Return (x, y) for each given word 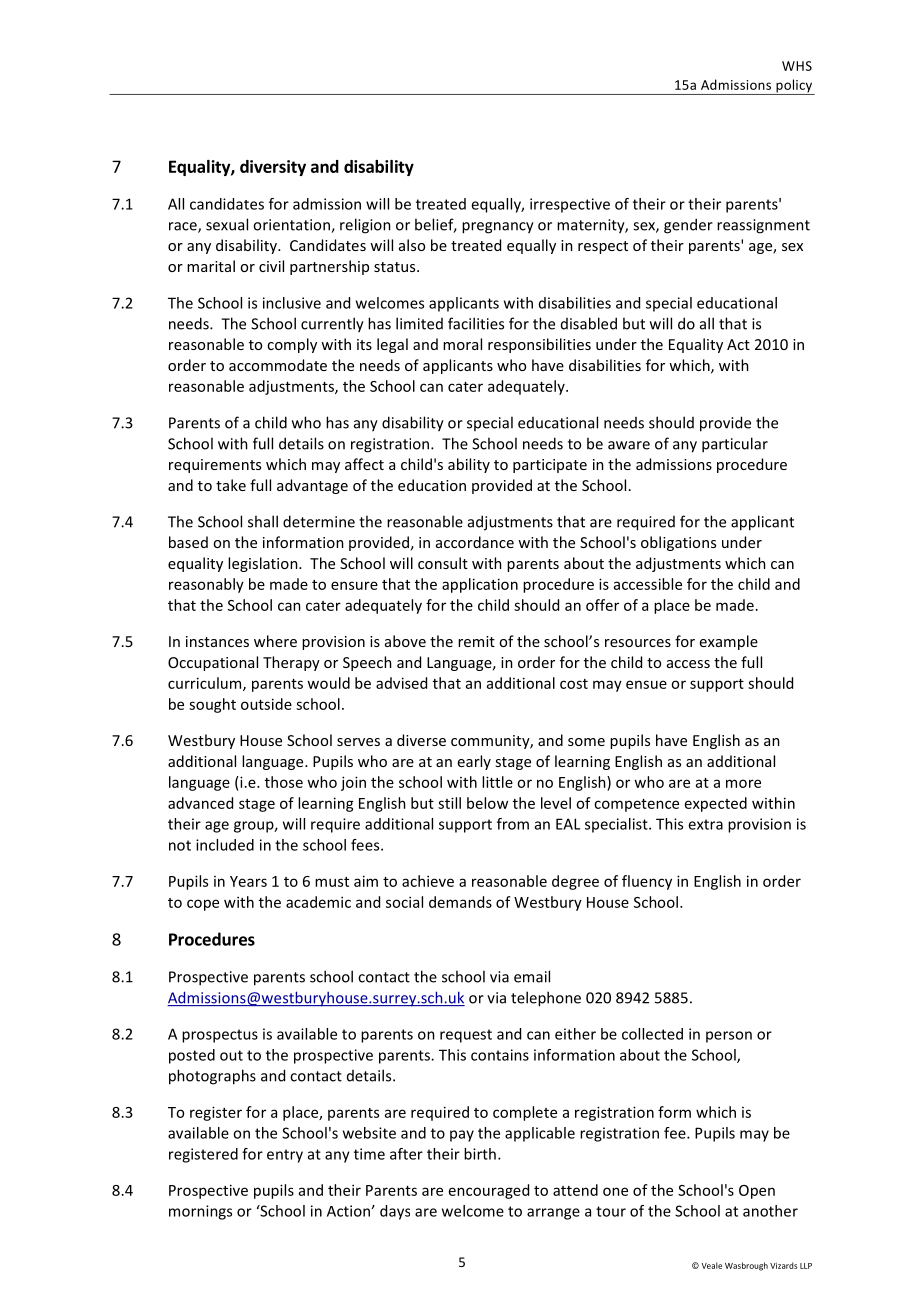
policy (794, 87)
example (729, 642)
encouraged (489, 1191)
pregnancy (498, 228)
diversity (273, 168)
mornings (200, 1212)
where (275, 641)
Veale (712, 1265)
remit (476, 641)
